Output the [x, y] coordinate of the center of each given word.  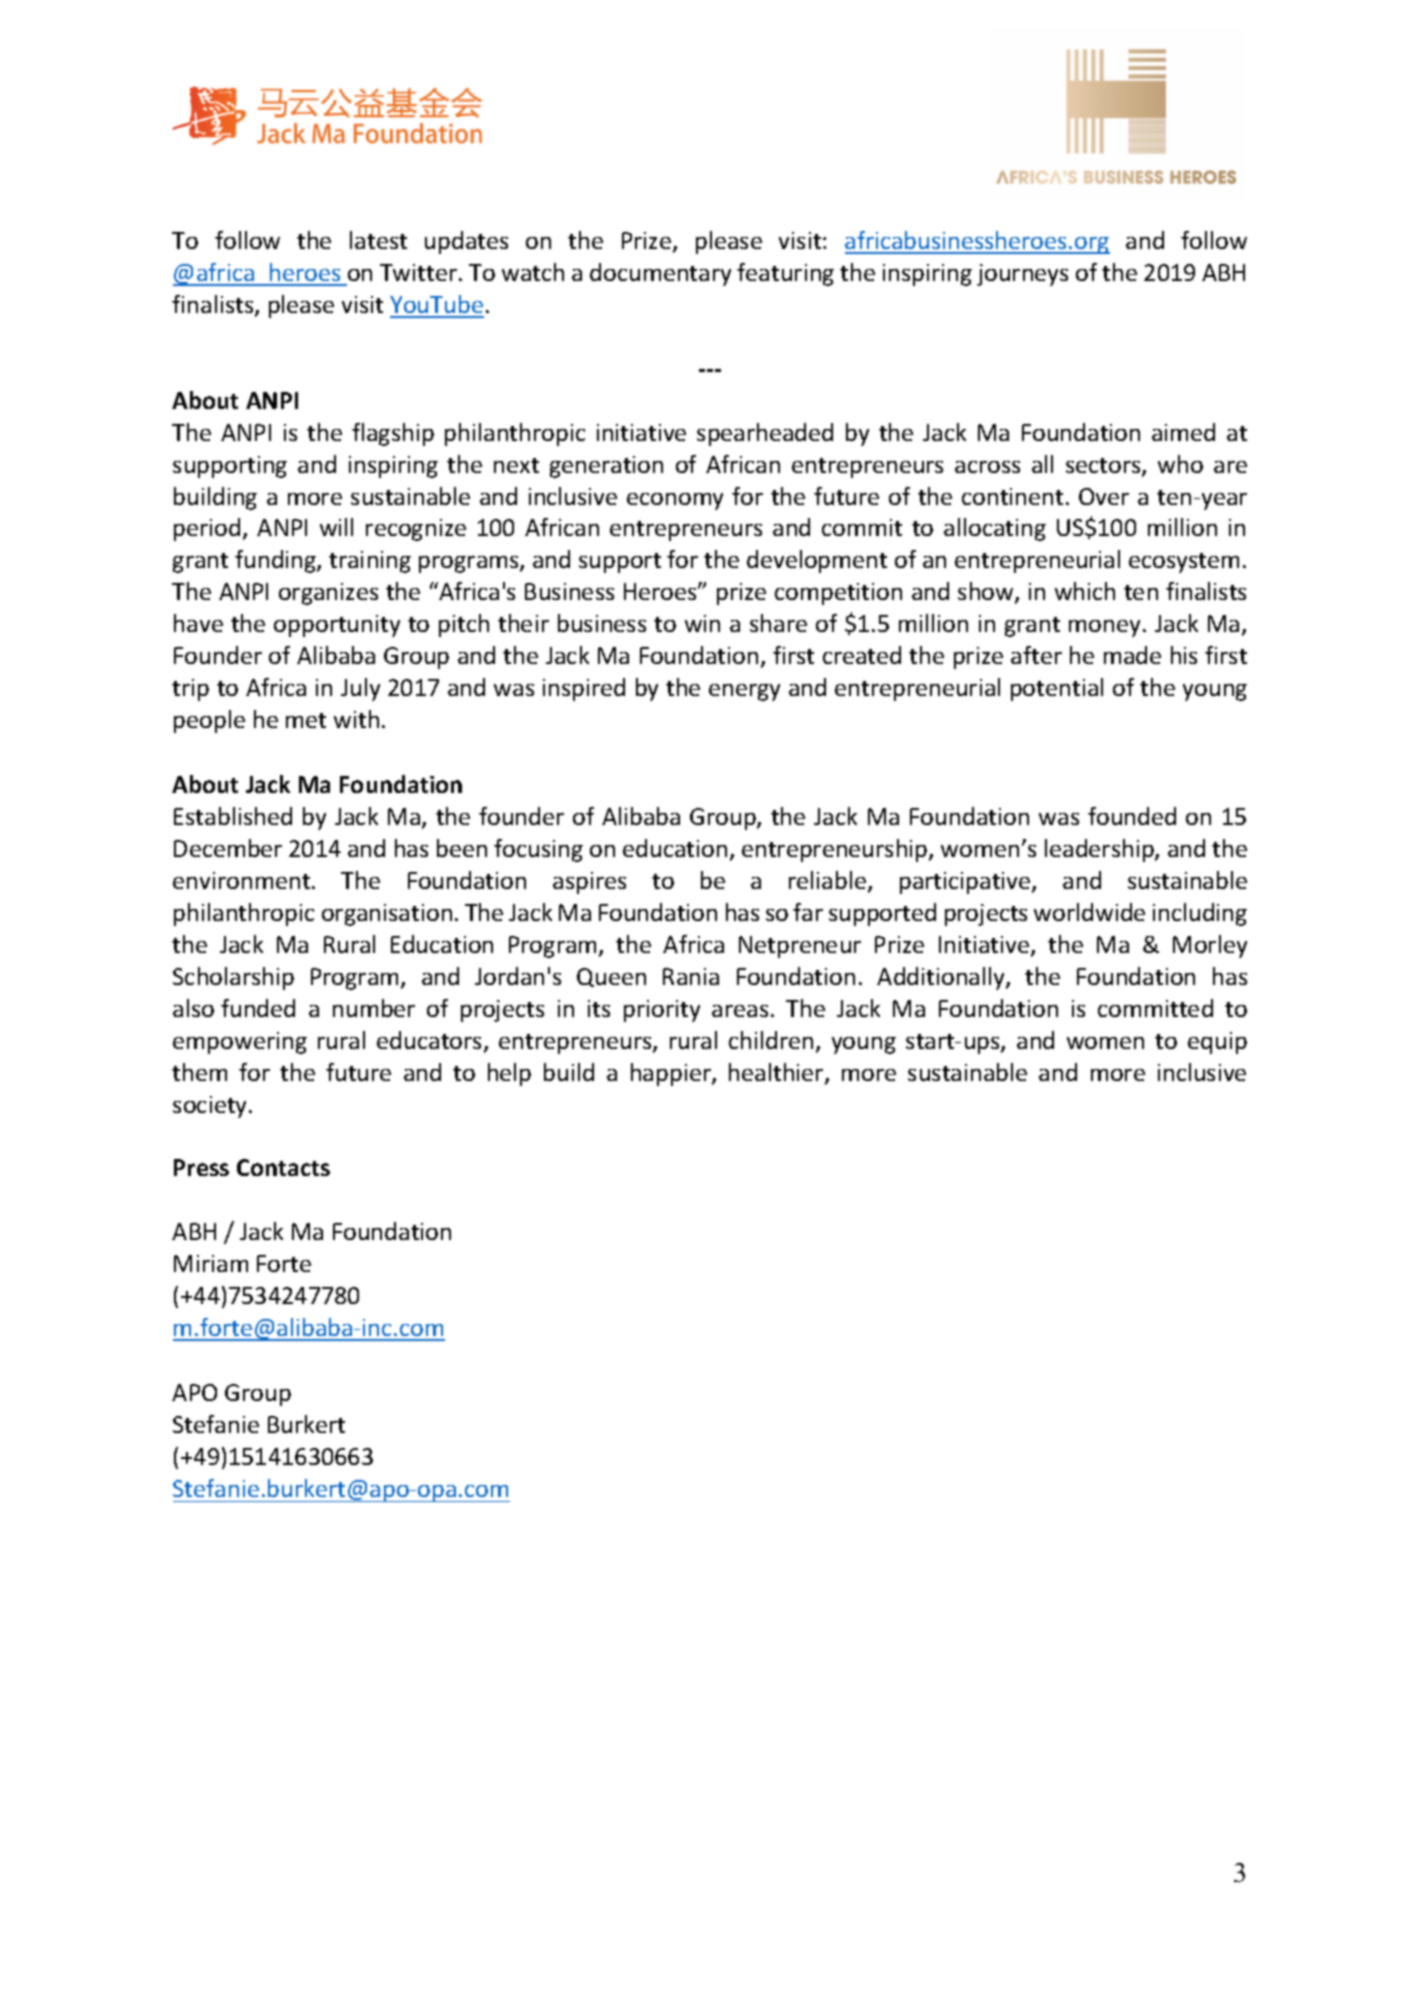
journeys [1022, 275]
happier [672, 1074]
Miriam [211, 1263]
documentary [660, 274]
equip [1217, 1043]
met [306, 720]
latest [378, 240]
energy [744, 692]
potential [1057, 689]
